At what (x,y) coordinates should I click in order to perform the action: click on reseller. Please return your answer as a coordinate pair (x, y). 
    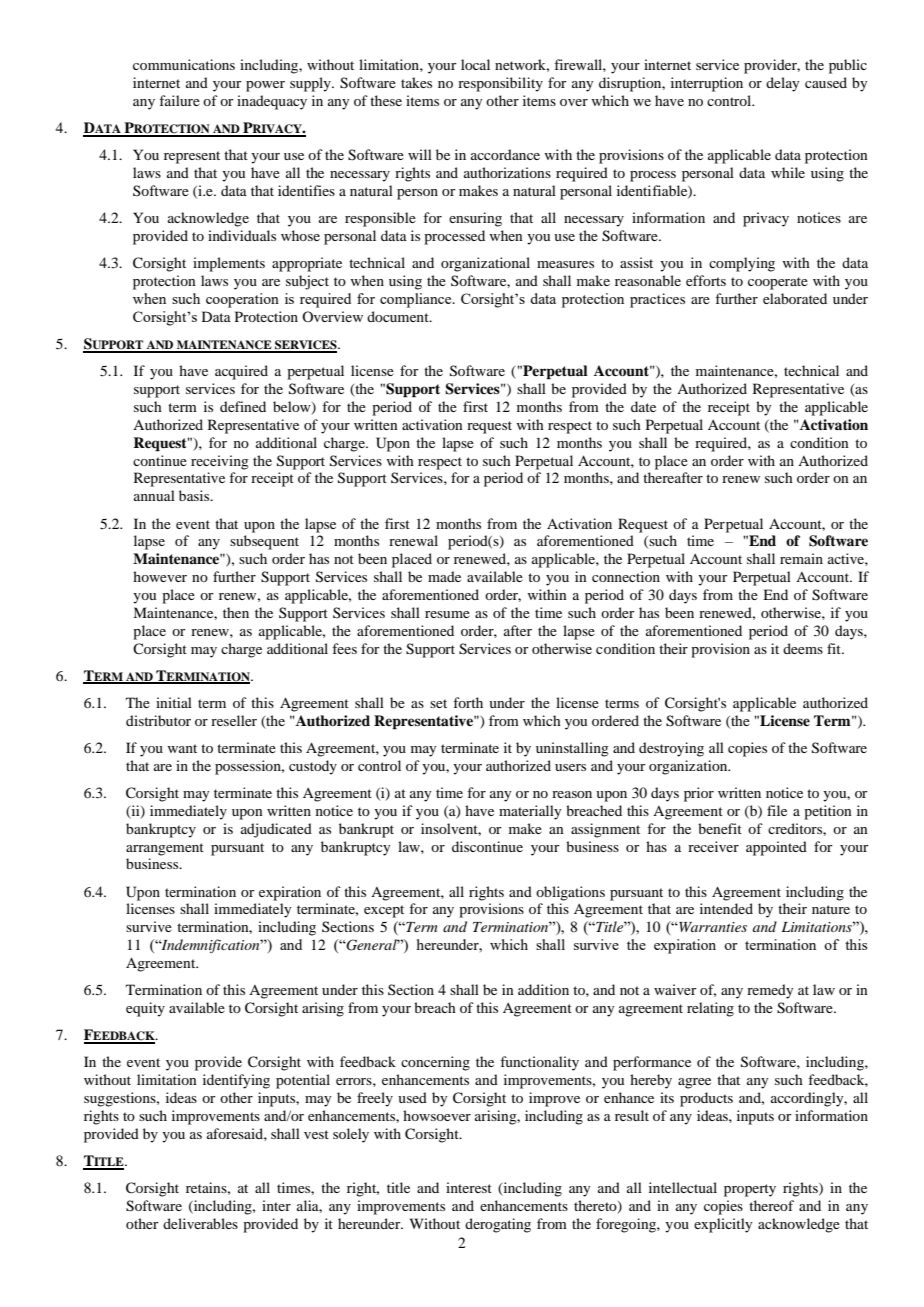
    Looking at the image, I should click on (234, 720).
